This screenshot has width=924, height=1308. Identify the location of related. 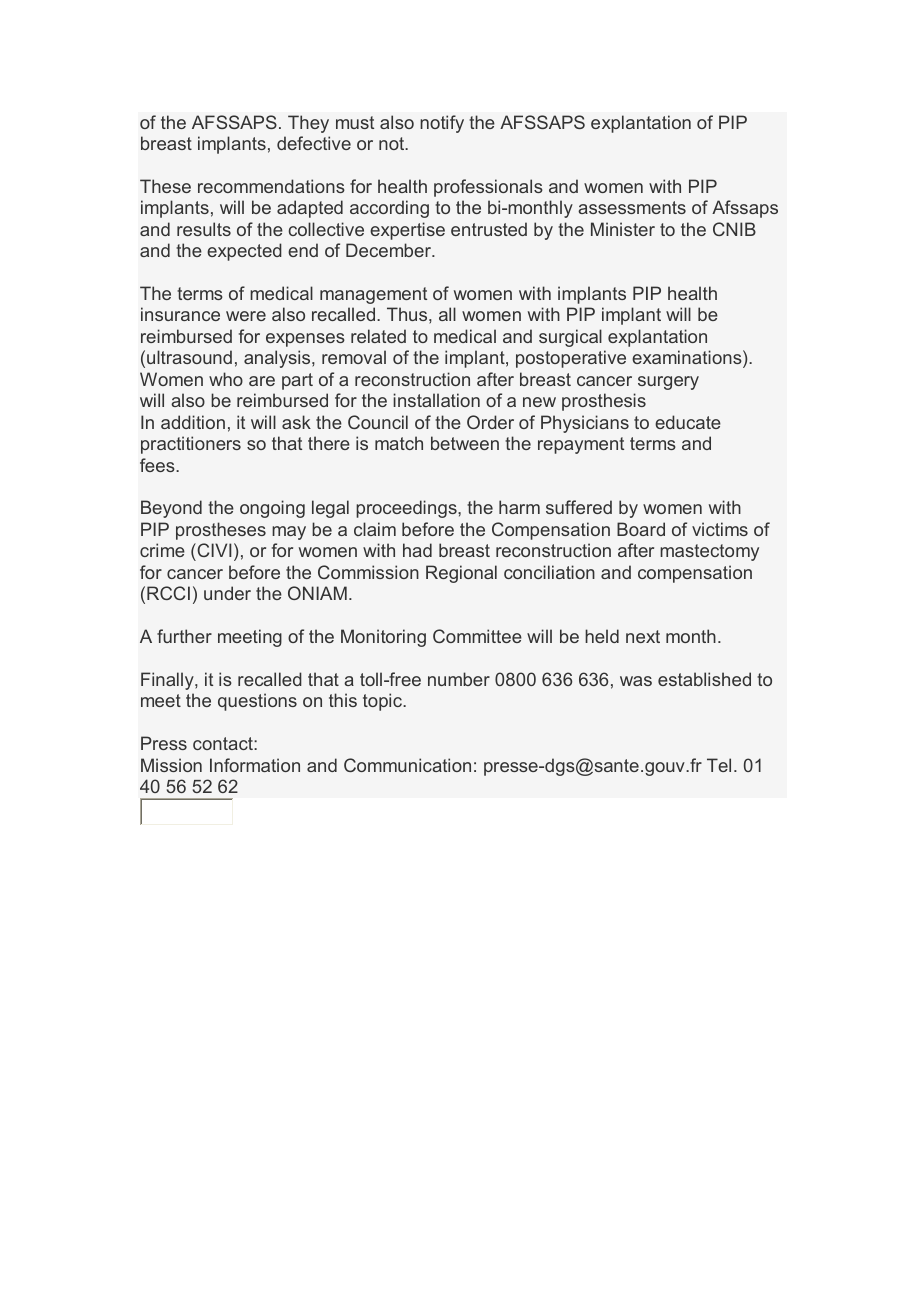
(378, 336).
